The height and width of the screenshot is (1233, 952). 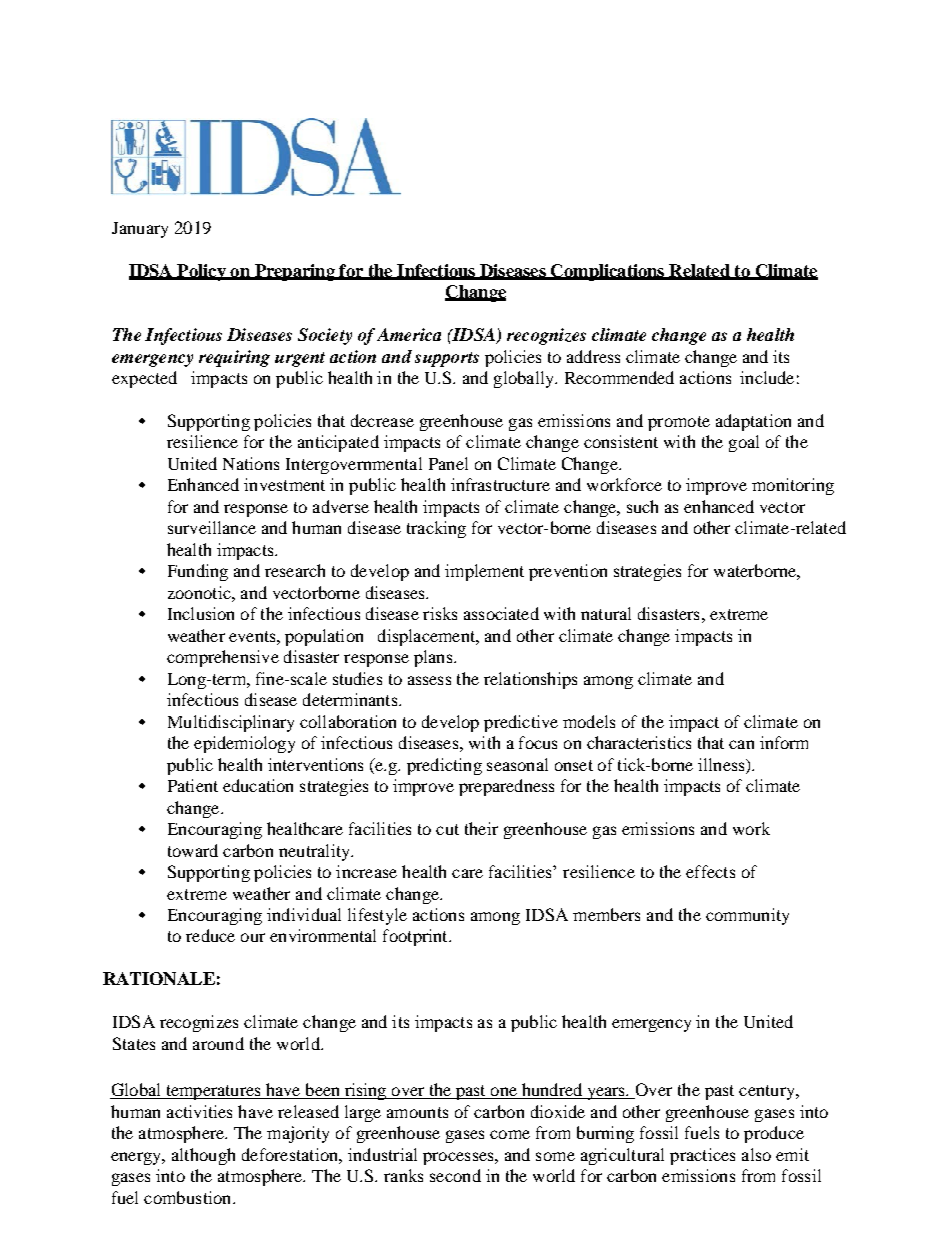 I want to click on Funding, so click(x=198, y=572).
